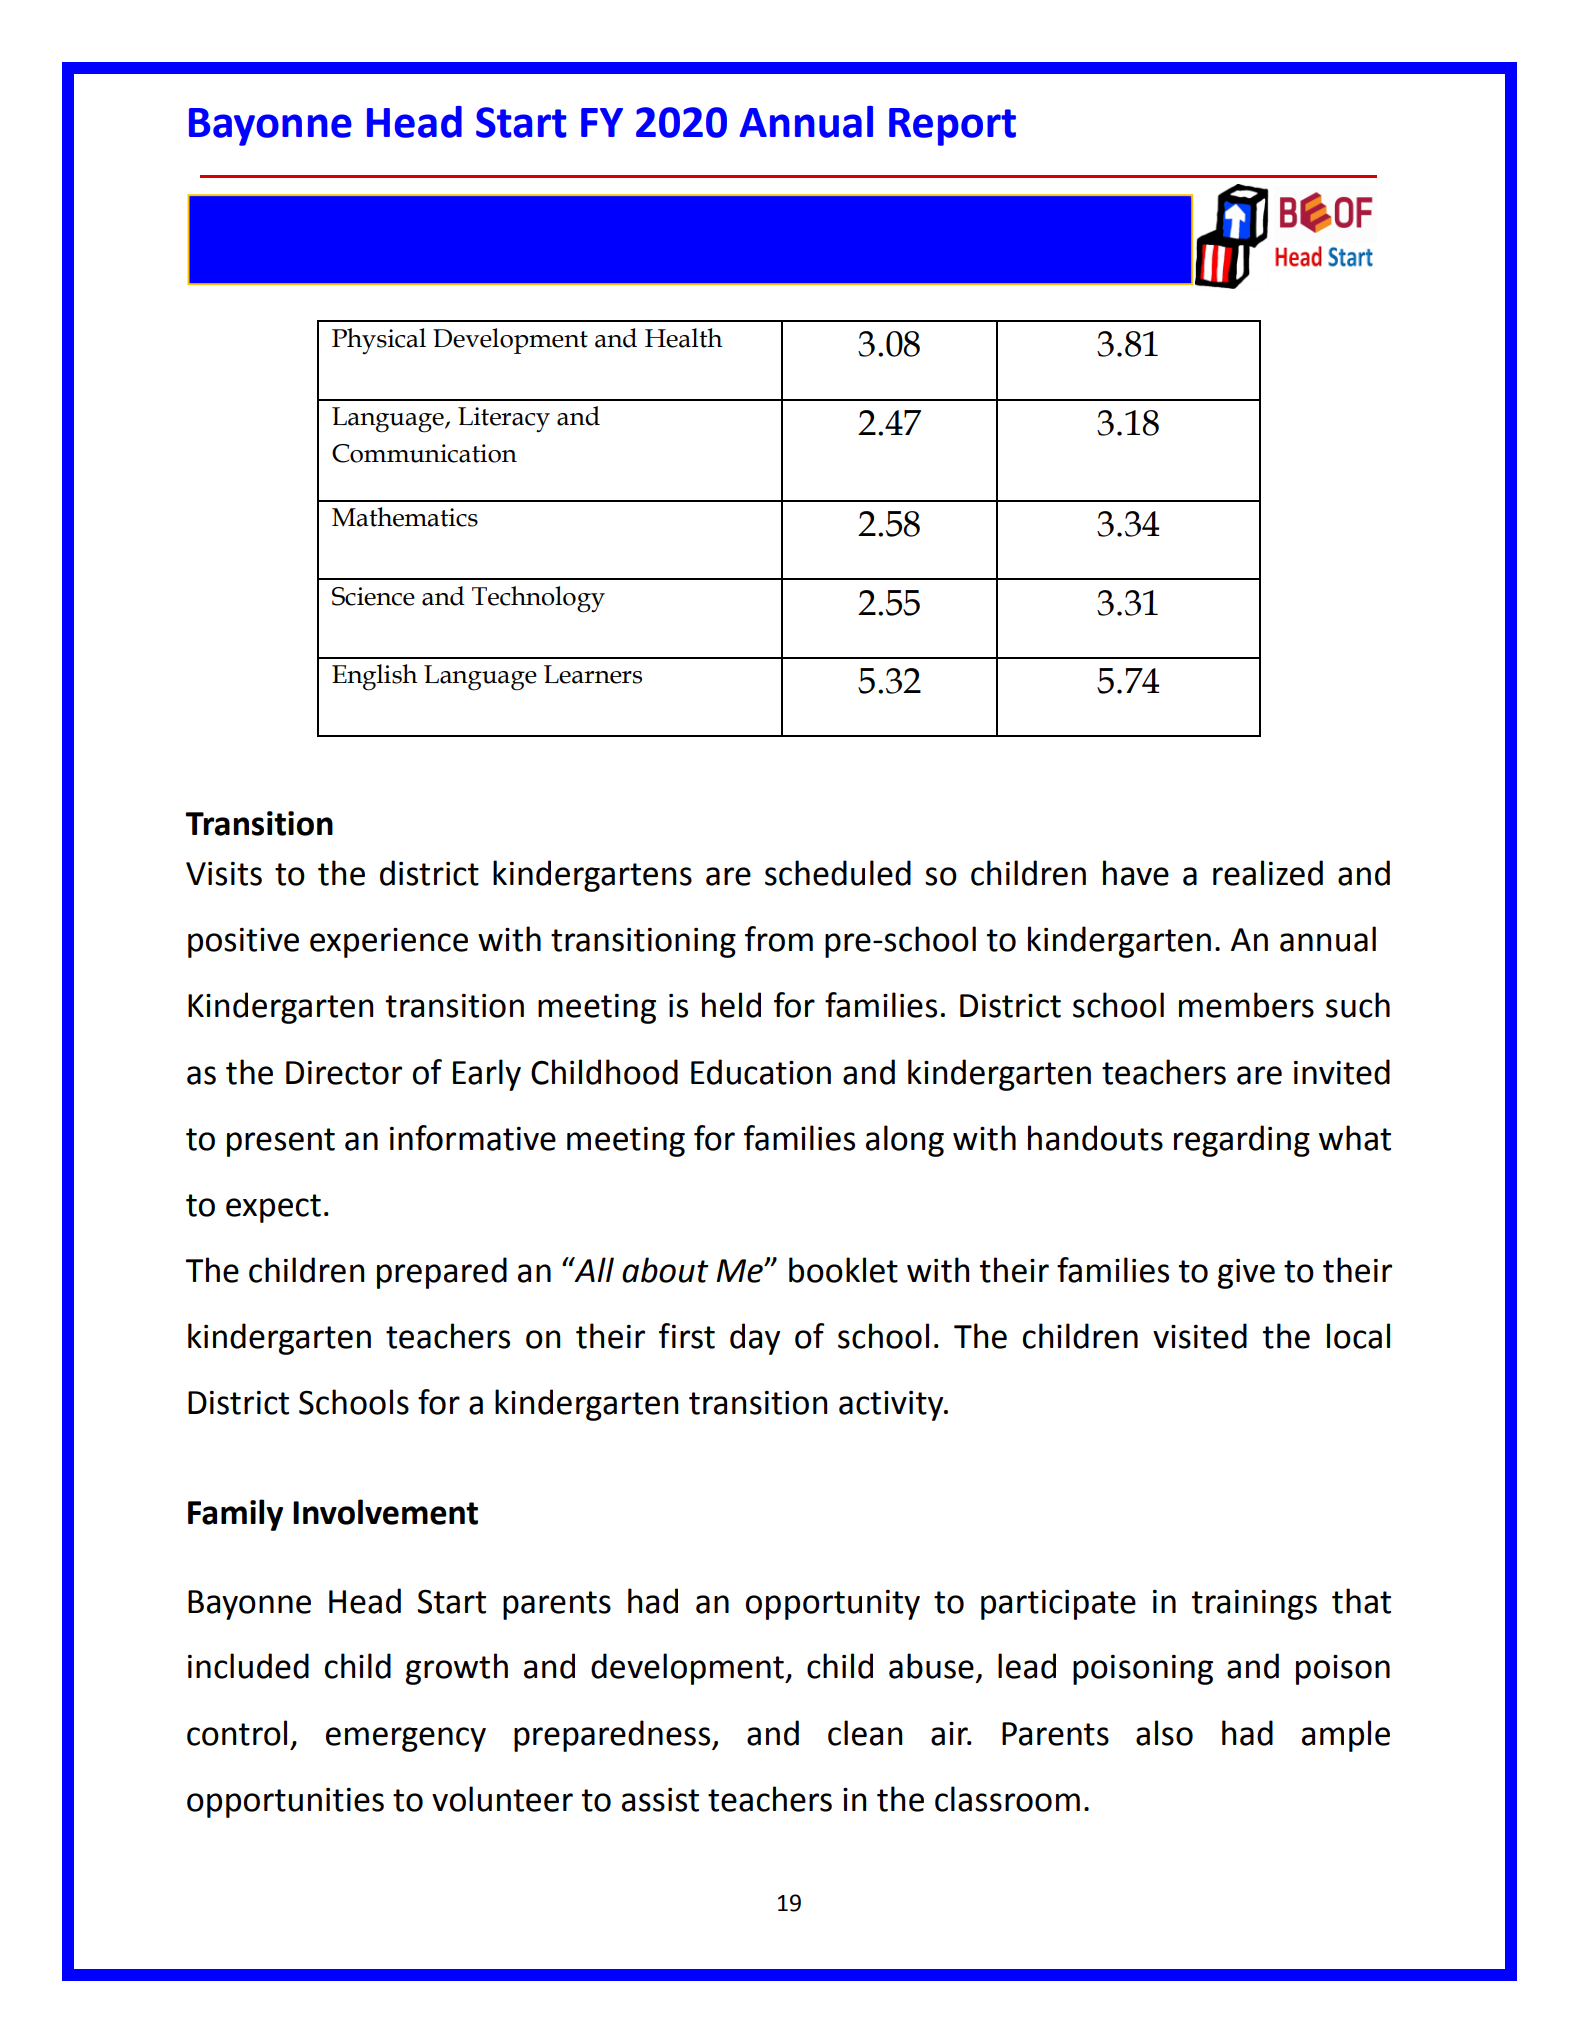 This document has height=2042, width=1578. Describe the element at coordinates (389, 943) in the document. I see `experience` at that location.
